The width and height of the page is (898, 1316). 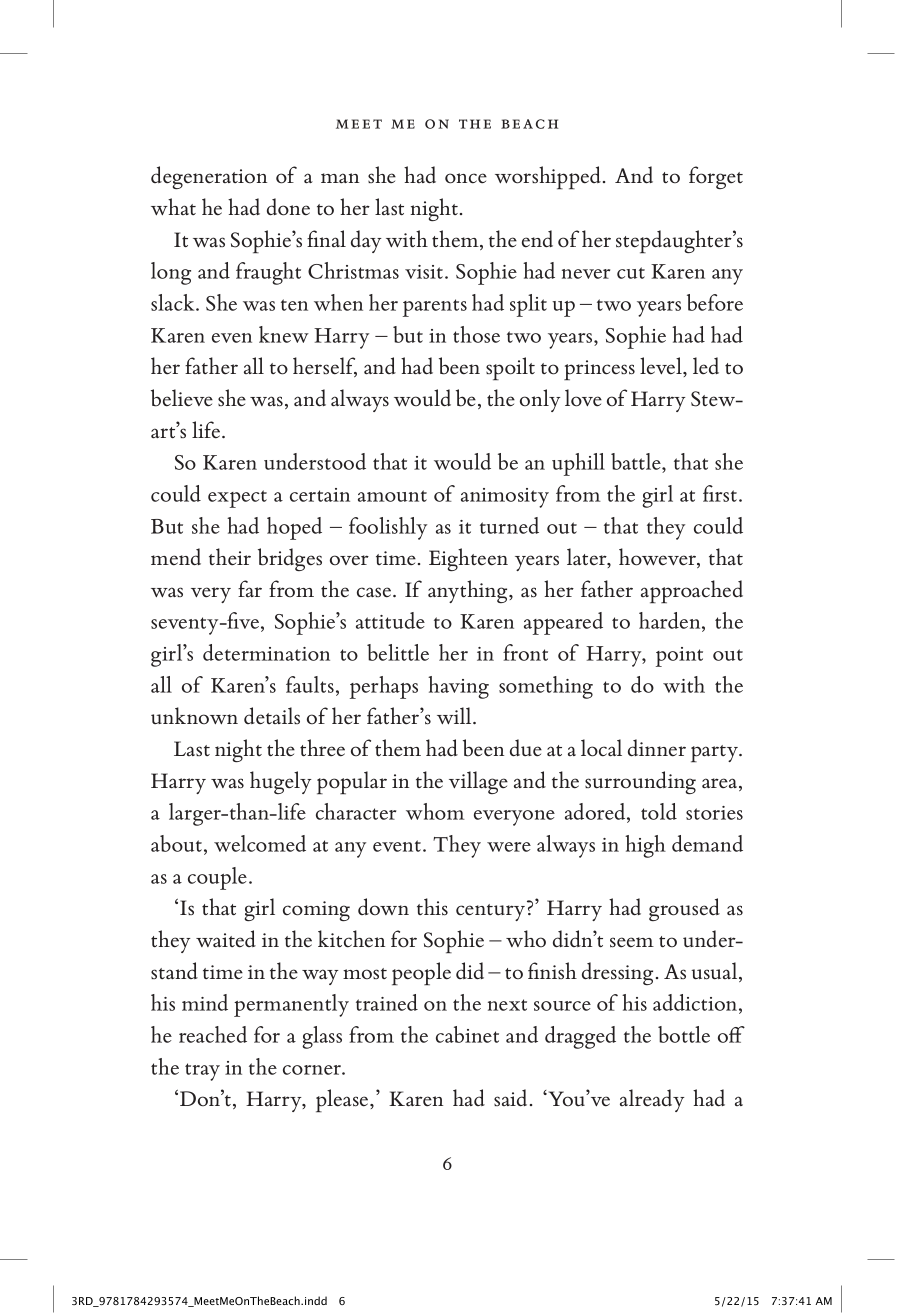 I want to click on once, so click(x=466, y=178).
